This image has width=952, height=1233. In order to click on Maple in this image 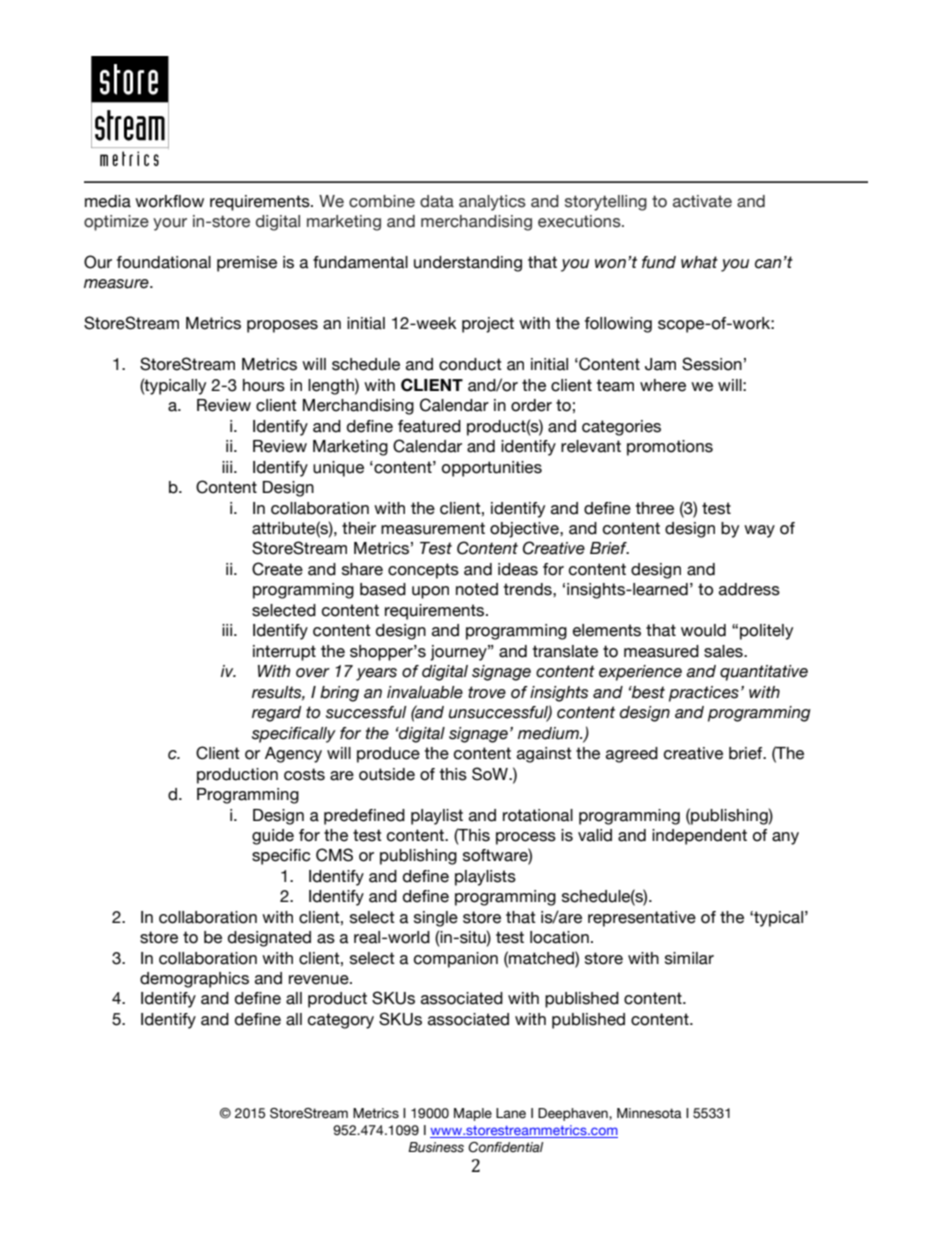, I will do `click(473, 1114)`.
